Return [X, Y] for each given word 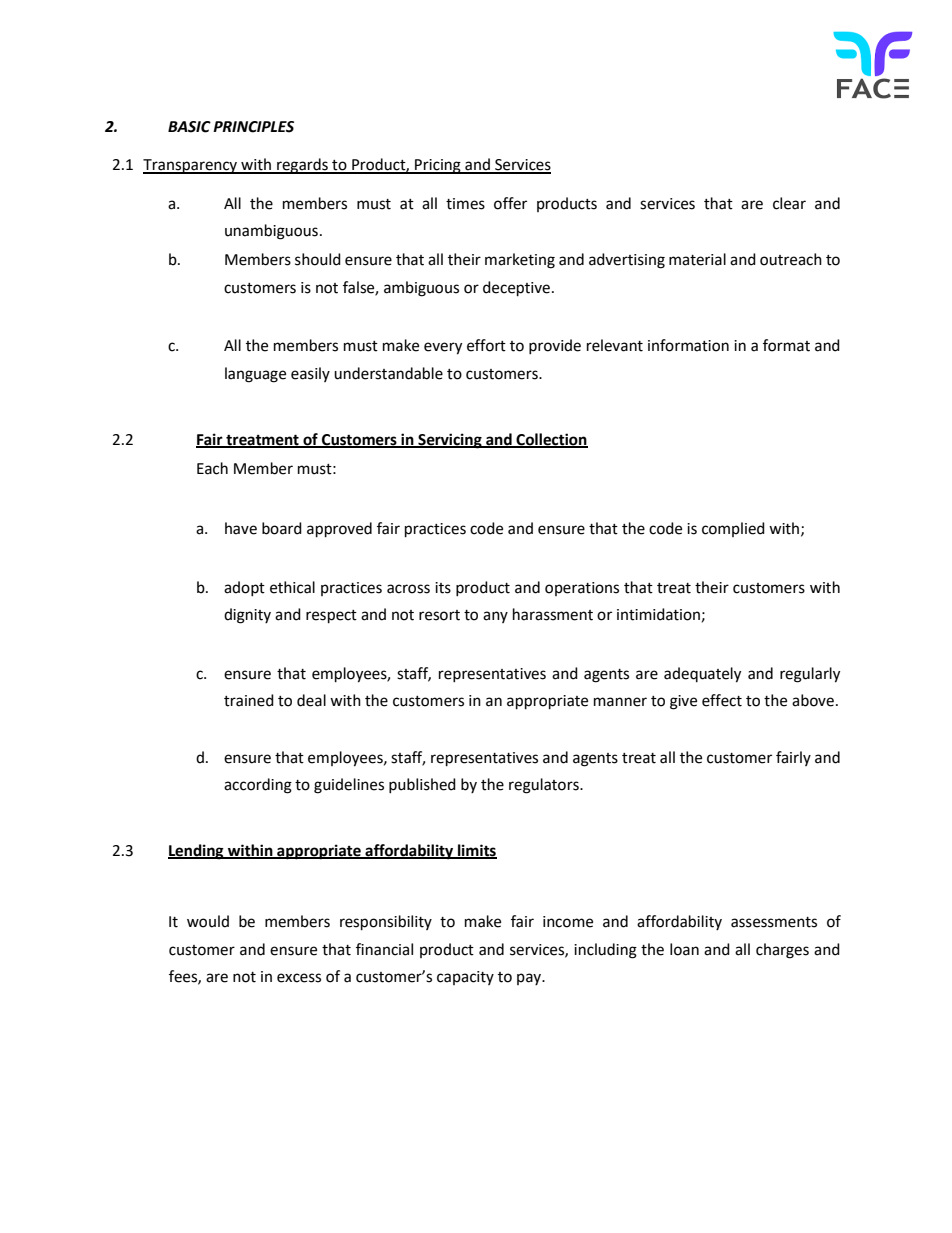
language [255, 375]
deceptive [518, 289]
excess [299, 978]
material [697, 259]
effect [722, 700]
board [282, 528]
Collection [551, 440]
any [495, 617]
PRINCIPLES [253, 127]
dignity [247, 616]
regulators [545, 786]
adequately [702, 675]
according [258, 786]
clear [789, 203]
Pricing [438, 166]
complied [733, 529]
